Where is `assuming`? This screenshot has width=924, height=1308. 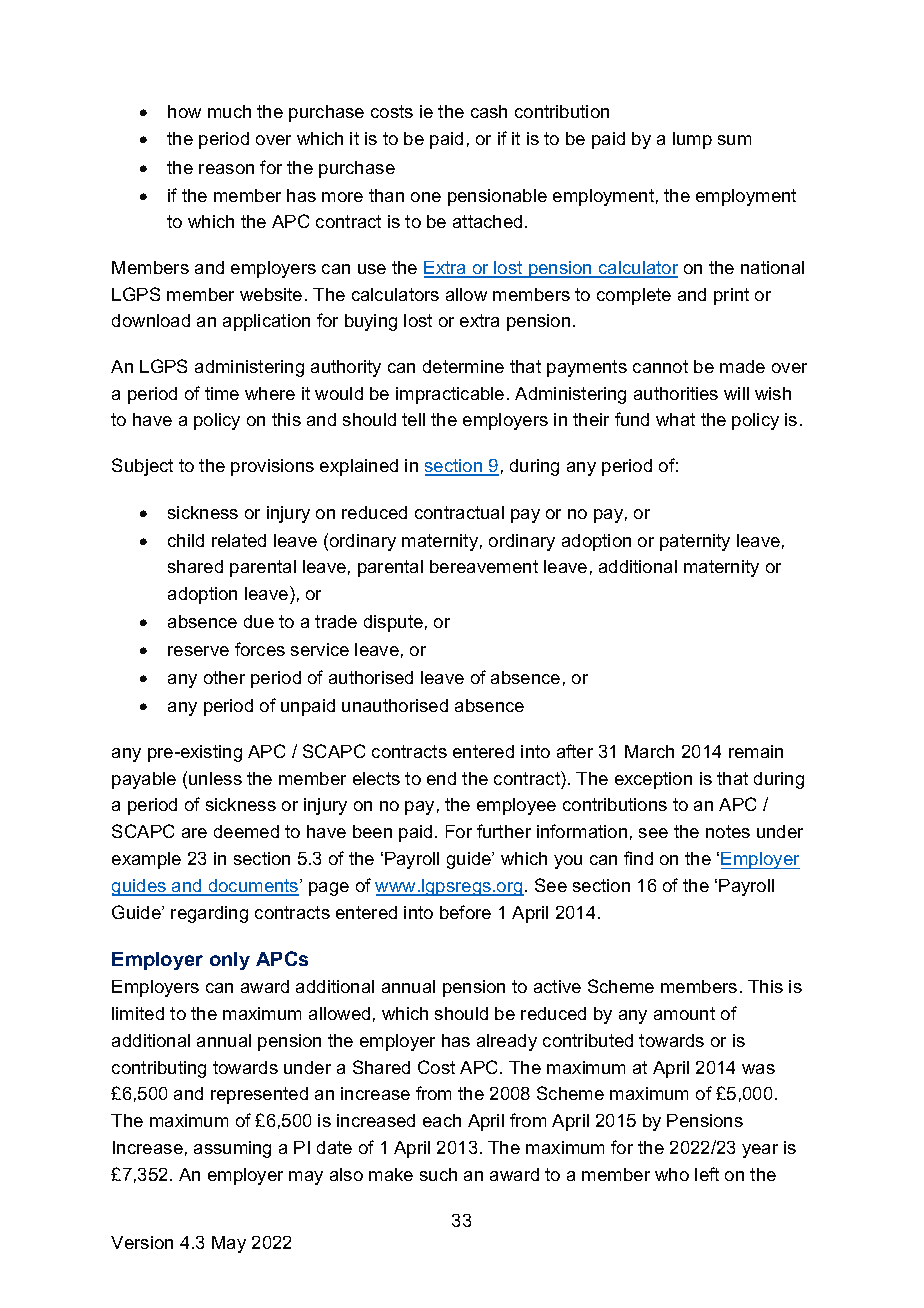
assuming is located at coordinates (232, 1149).
